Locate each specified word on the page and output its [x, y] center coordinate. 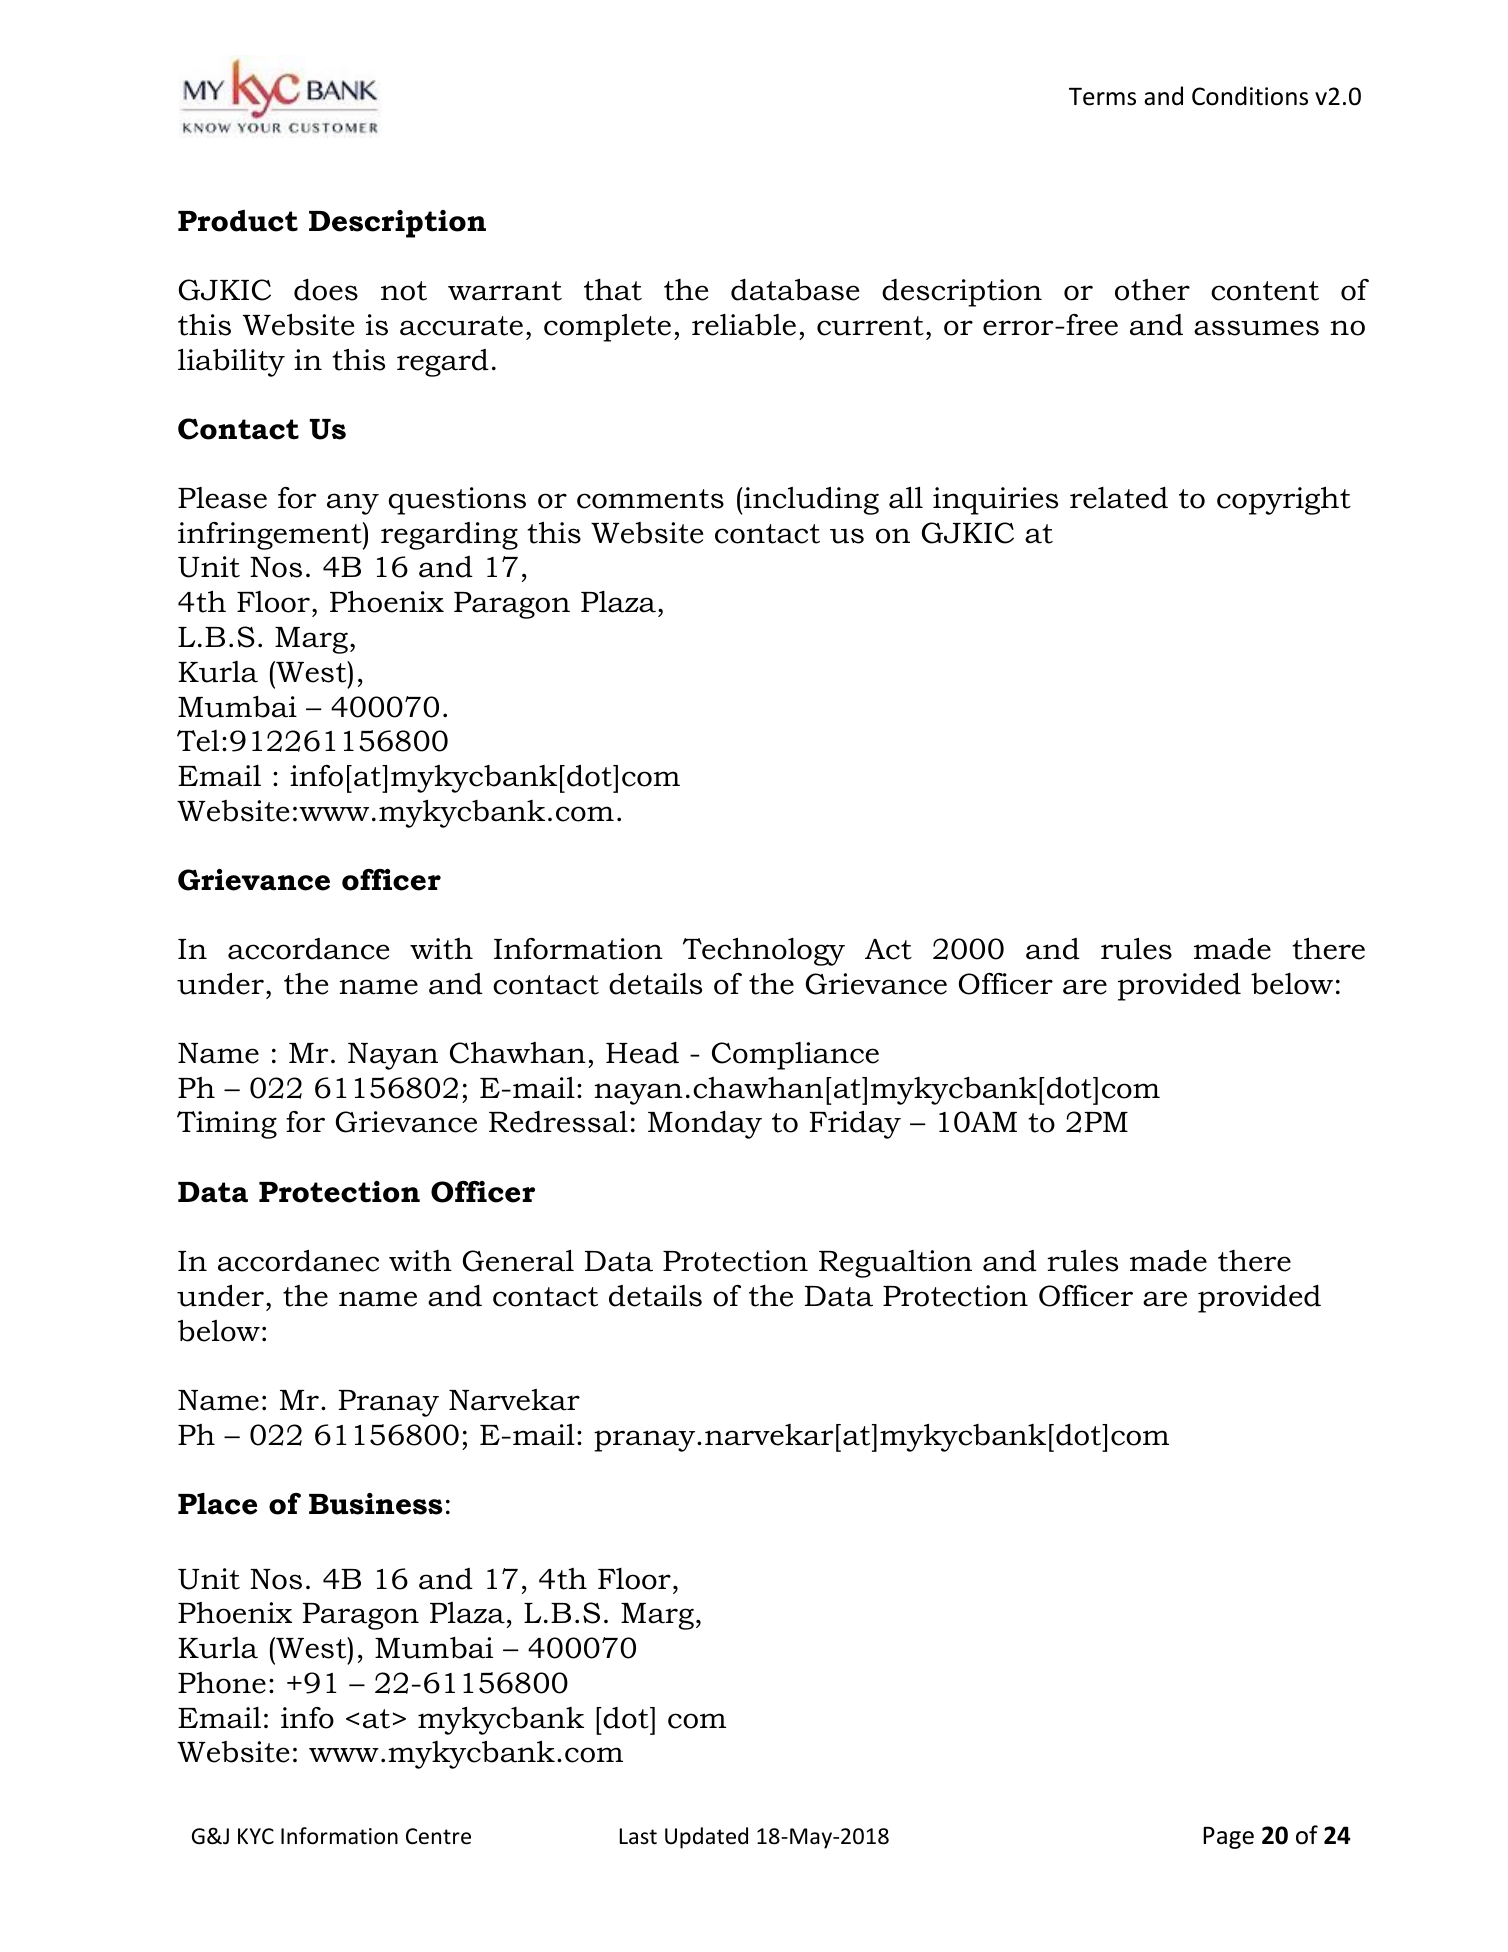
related [1119, 498]
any [353, 504]
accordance [308, 949]
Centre [438, 1836]
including [810, 501]
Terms [1102, 97]
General [518, 1261]
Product [238, 221]
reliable [744, 325]
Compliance [795, 1056]
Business [375, 1504]
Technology [764, 952]
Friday [855, 1125]
